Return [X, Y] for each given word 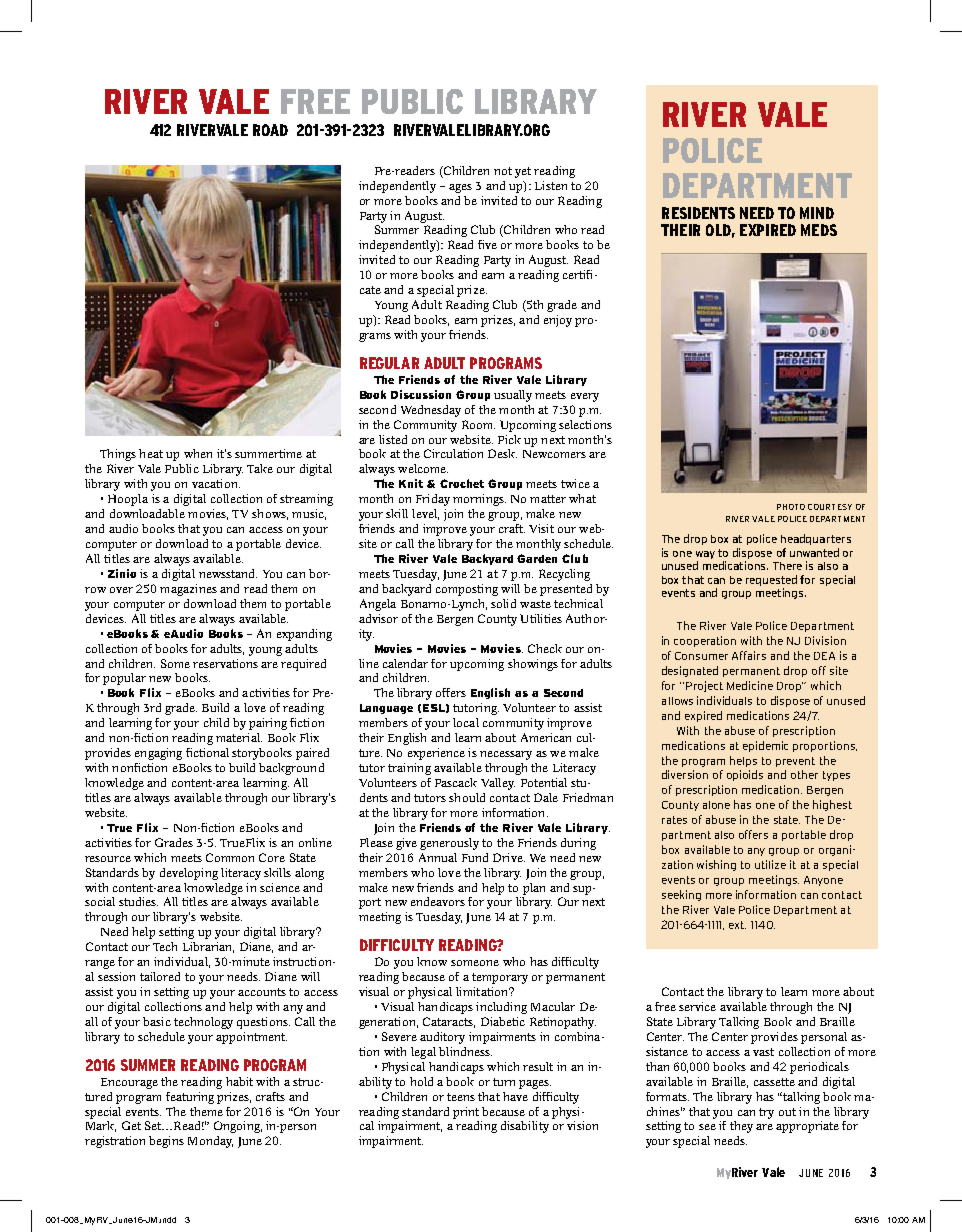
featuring [190, 1098]
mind [817, 213]
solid [503, 603]
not [503, 171]
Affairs [749, 655]
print [466, 1113]
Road [270, 130]
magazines [188, 590]
